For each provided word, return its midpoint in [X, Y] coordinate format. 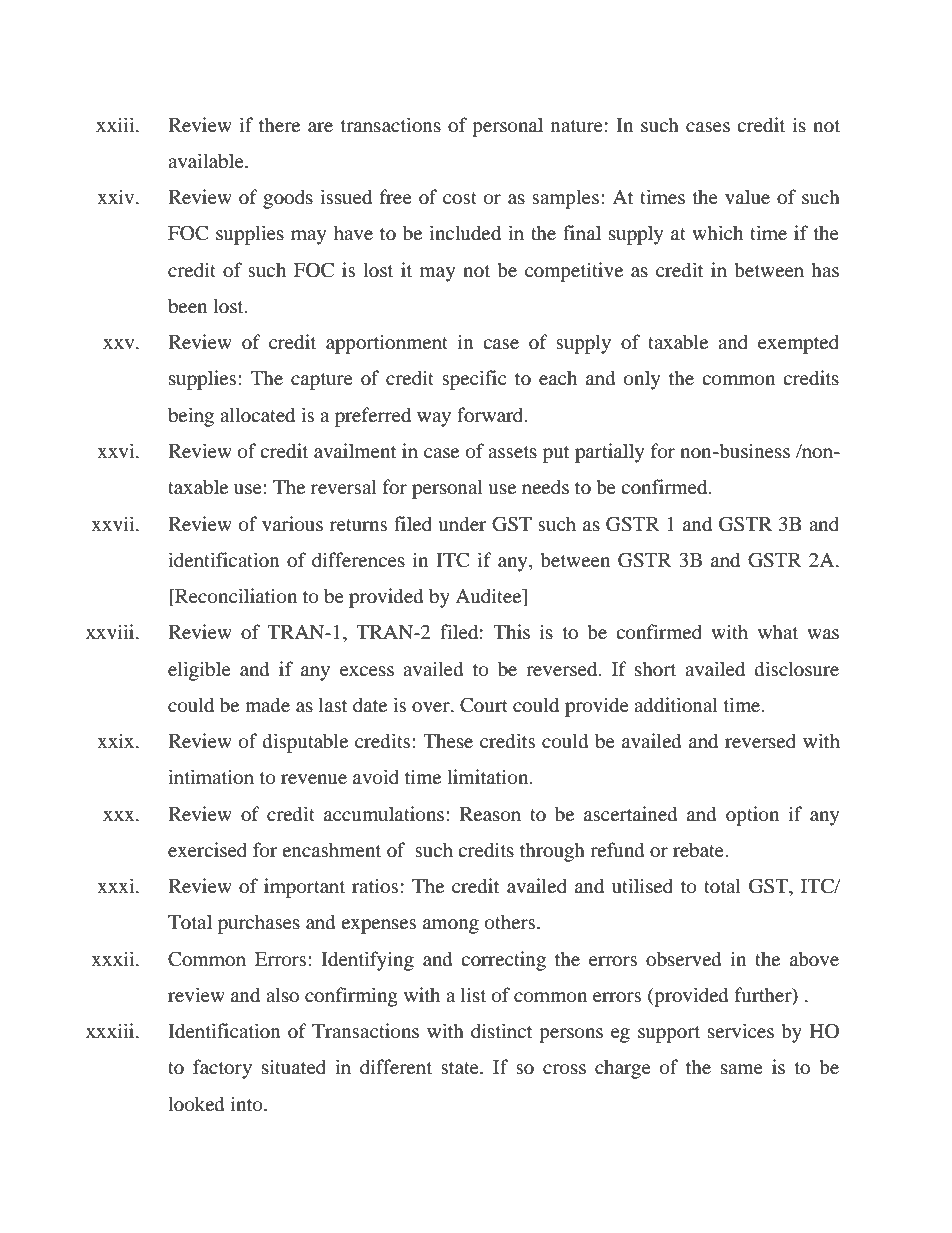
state [461, 1068]
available [207, 161]
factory [222, 1069]
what [778, 631]
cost [460, 198]
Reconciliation [235, 597]
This [511, 631]
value [747, 196]
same [742, 1069]
